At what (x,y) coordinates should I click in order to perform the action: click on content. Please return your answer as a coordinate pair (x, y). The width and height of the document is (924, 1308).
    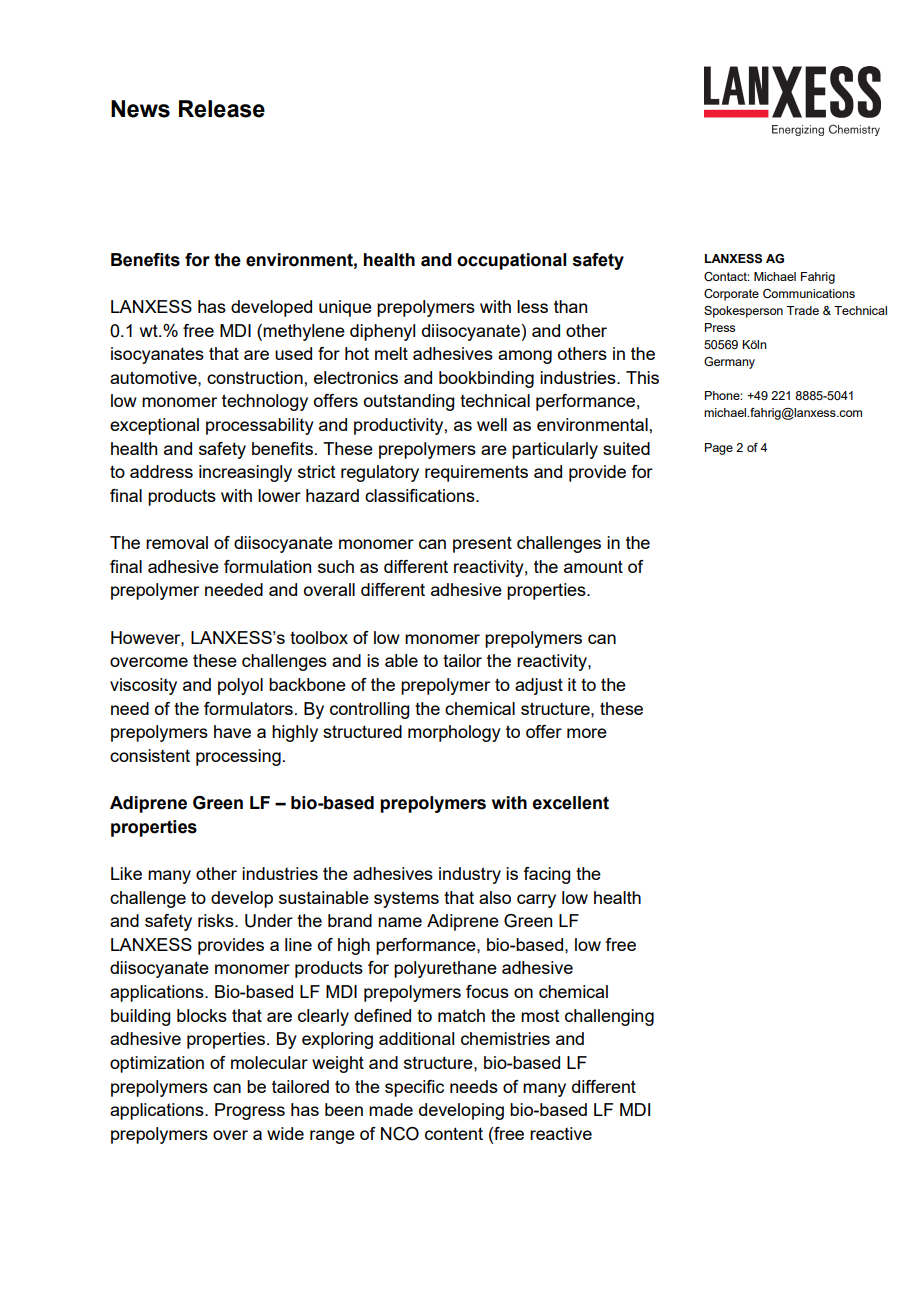
    Looking at the image, I should click on (454, 1133).
